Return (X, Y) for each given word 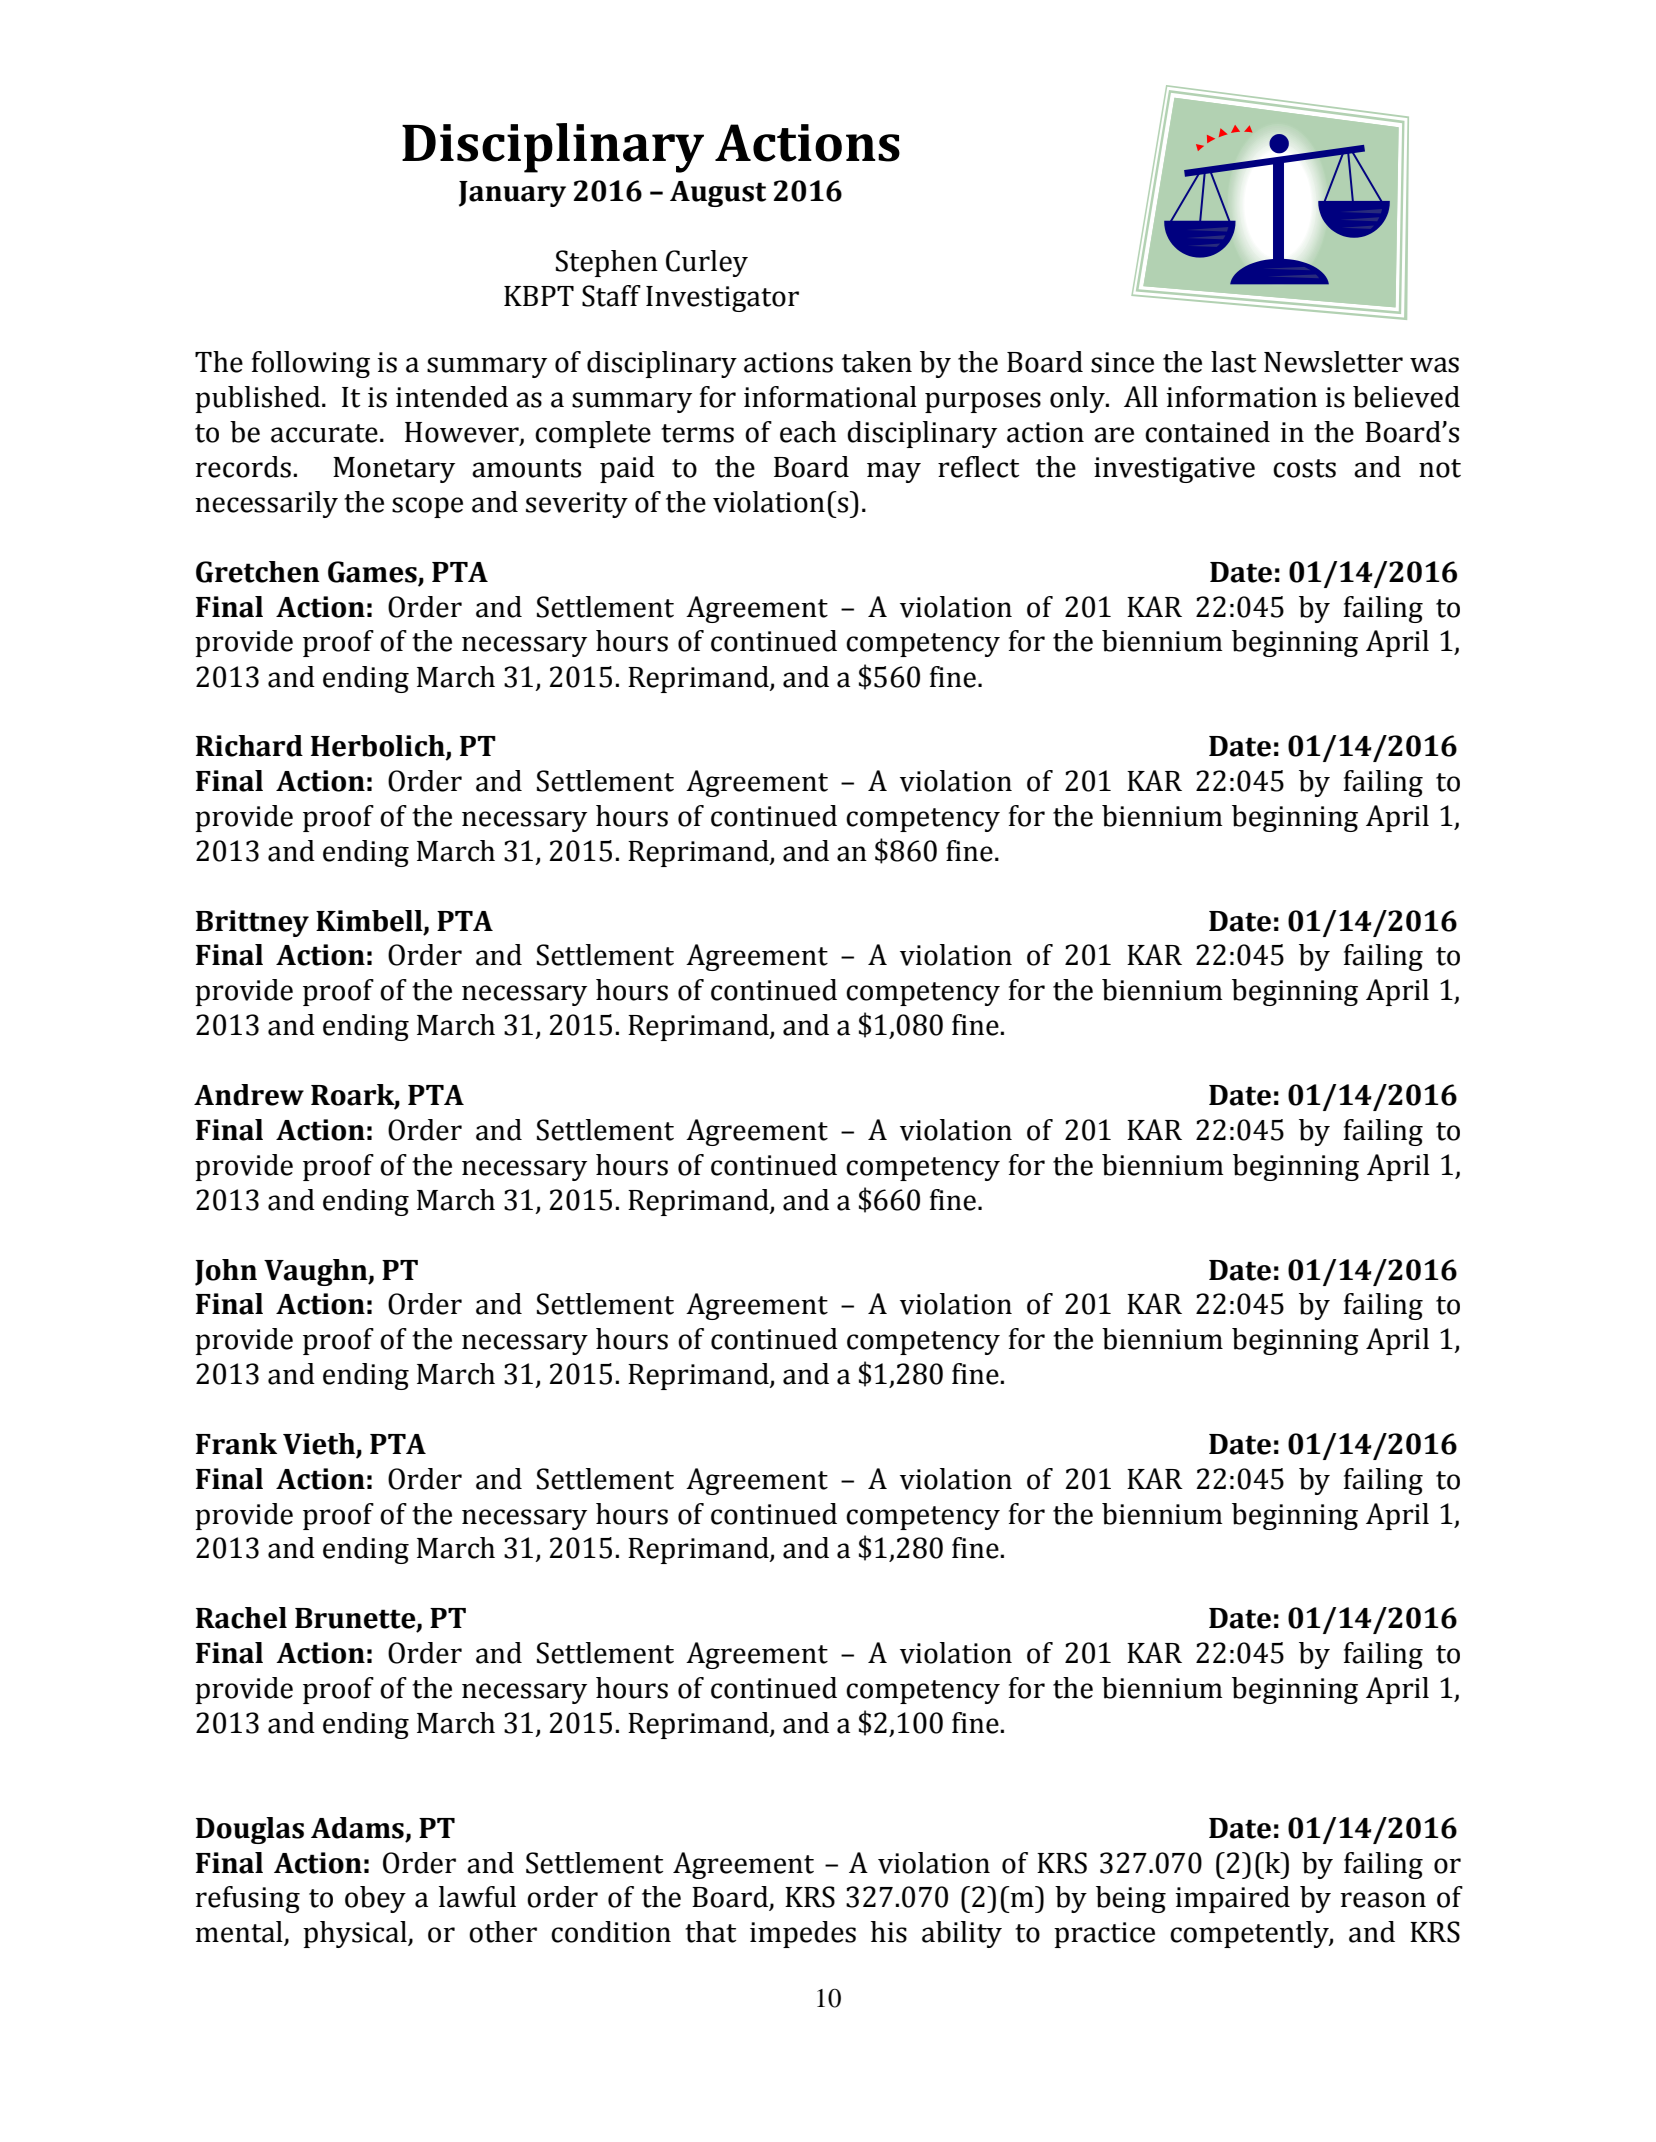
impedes (803, 1934)
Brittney (252, 923)
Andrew (249, 1095)
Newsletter (1333, 362)
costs (1304, 468)
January (512, 194)
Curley (707, 263)
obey (375, 1899)
